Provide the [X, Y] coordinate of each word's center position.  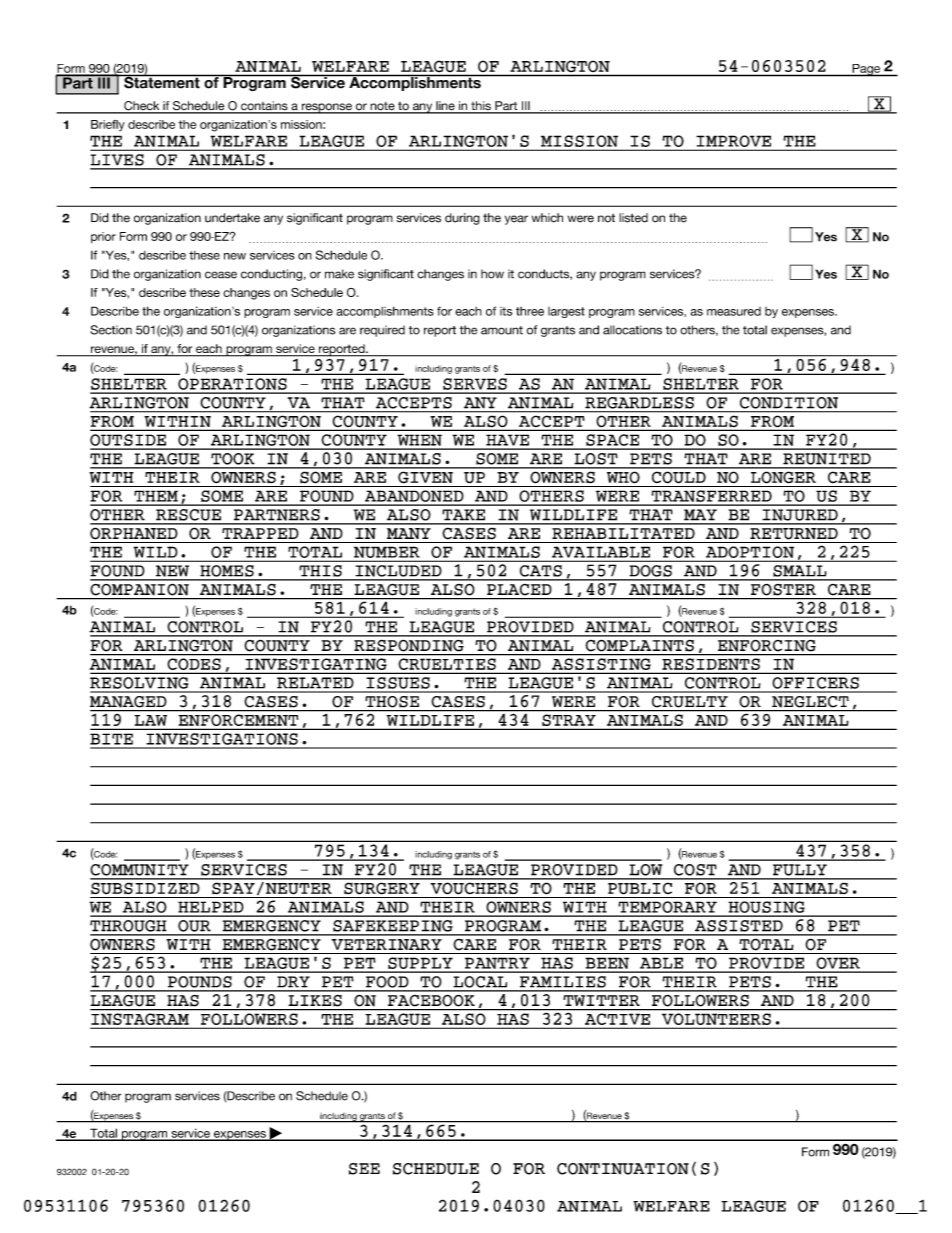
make [339, 274]
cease [221, 275]
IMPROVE [734, 141]
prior [103, 237]
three [530, 311]
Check [142, 107]
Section [111, 330]
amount [502, 330]
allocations [632, 330]
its [506, 311]
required [382, 331]
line [445, 107]
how [492, 274]
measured [734, 311]
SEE [364, 1169]
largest [566, 312]
